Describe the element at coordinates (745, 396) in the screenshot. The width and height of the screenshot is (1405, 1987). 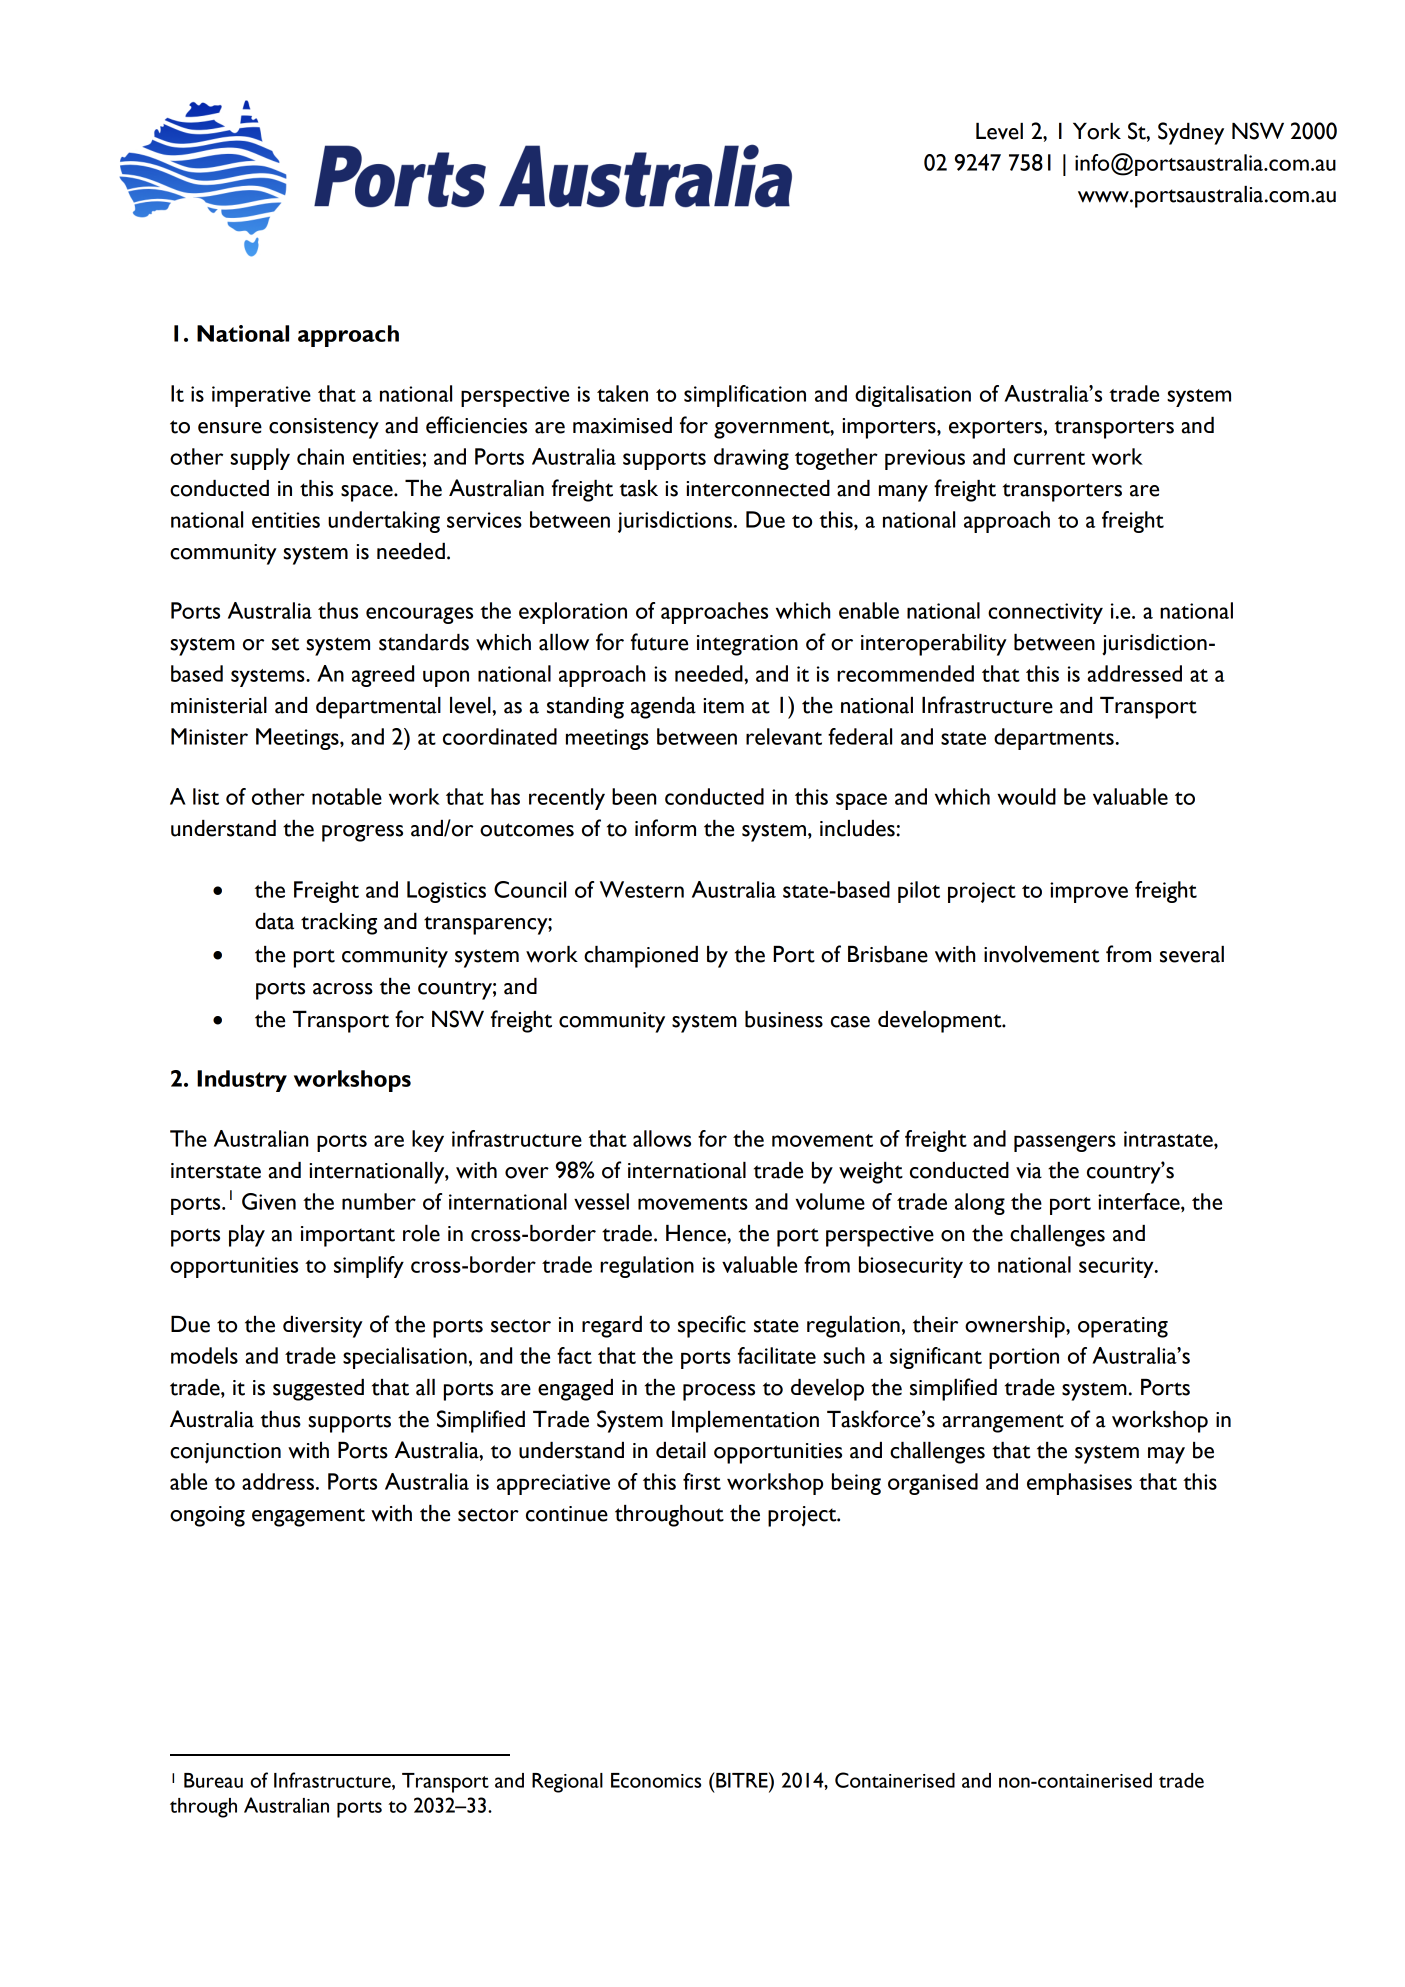
I see `simplification` at that location.
